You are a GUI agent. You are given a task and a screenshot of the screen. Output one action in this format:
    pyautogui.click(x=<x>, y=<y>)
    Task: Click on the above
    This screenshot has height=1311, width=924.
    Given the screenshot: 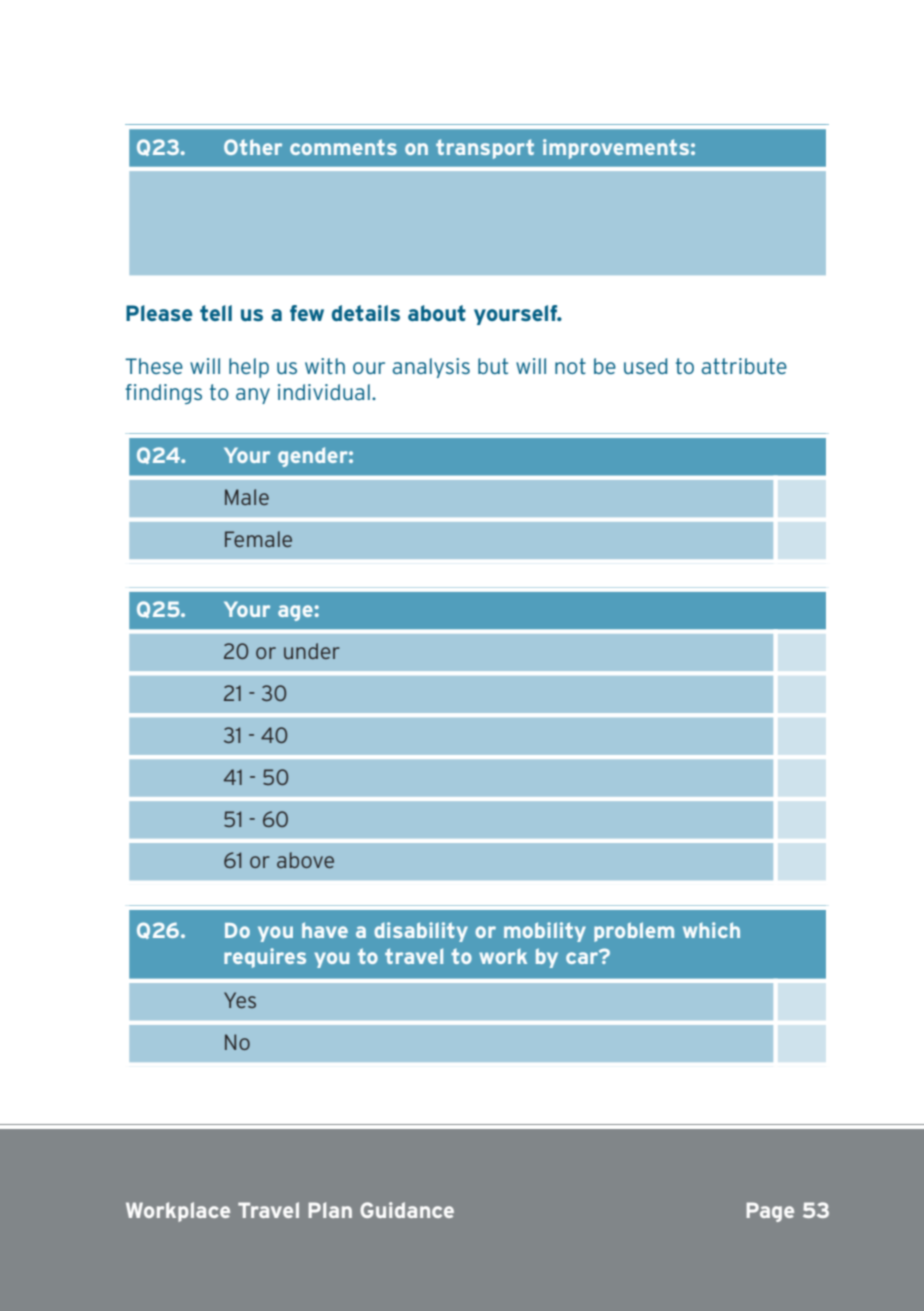 What is the action you would take?
    pyautogui.click(x=305, y=860)
